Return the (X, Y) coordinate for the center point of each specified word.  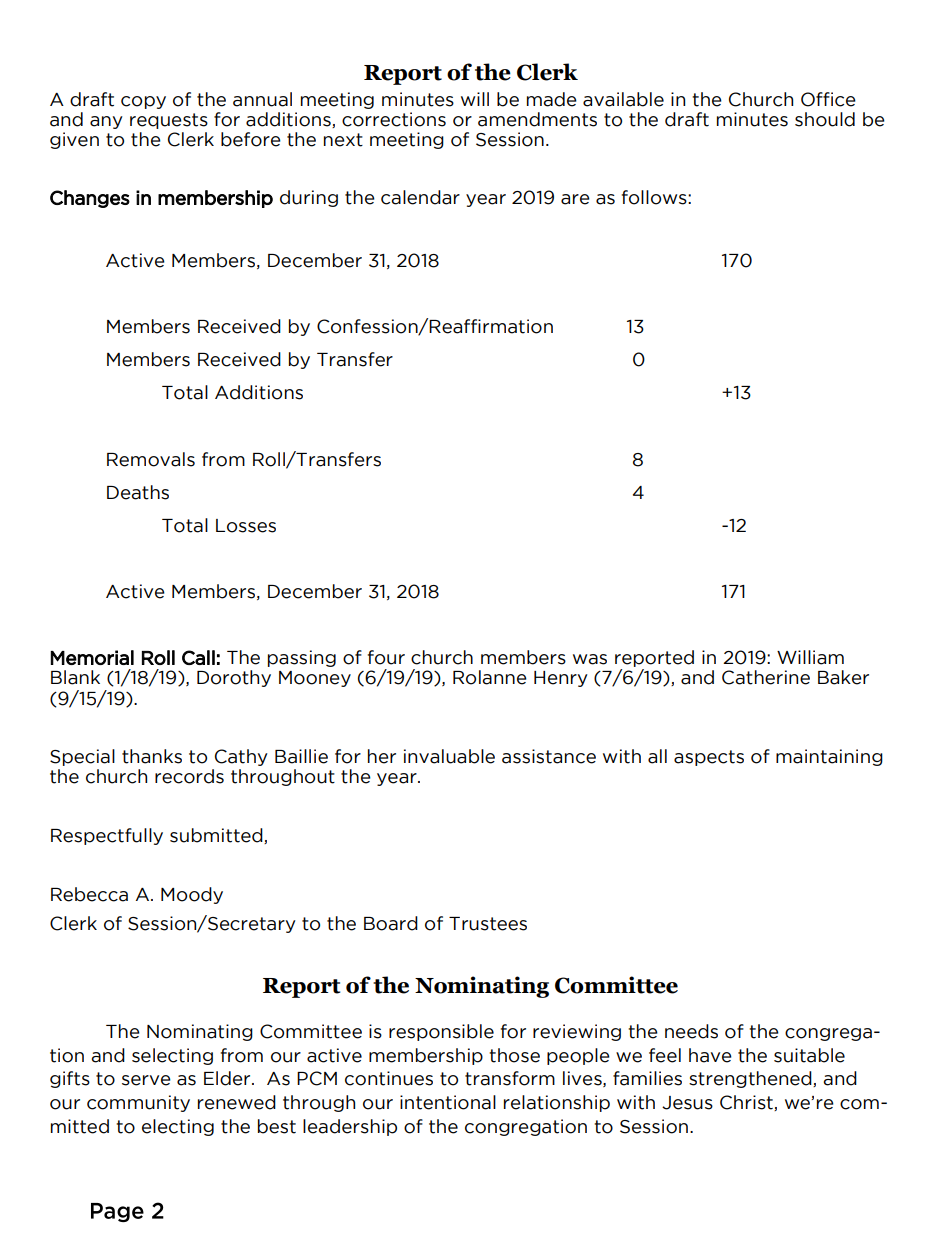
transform (510, 1078)
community (138, 1103)
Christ (747, 1103)
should (825, 119)
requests (169, 121)
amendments (537, 119)
